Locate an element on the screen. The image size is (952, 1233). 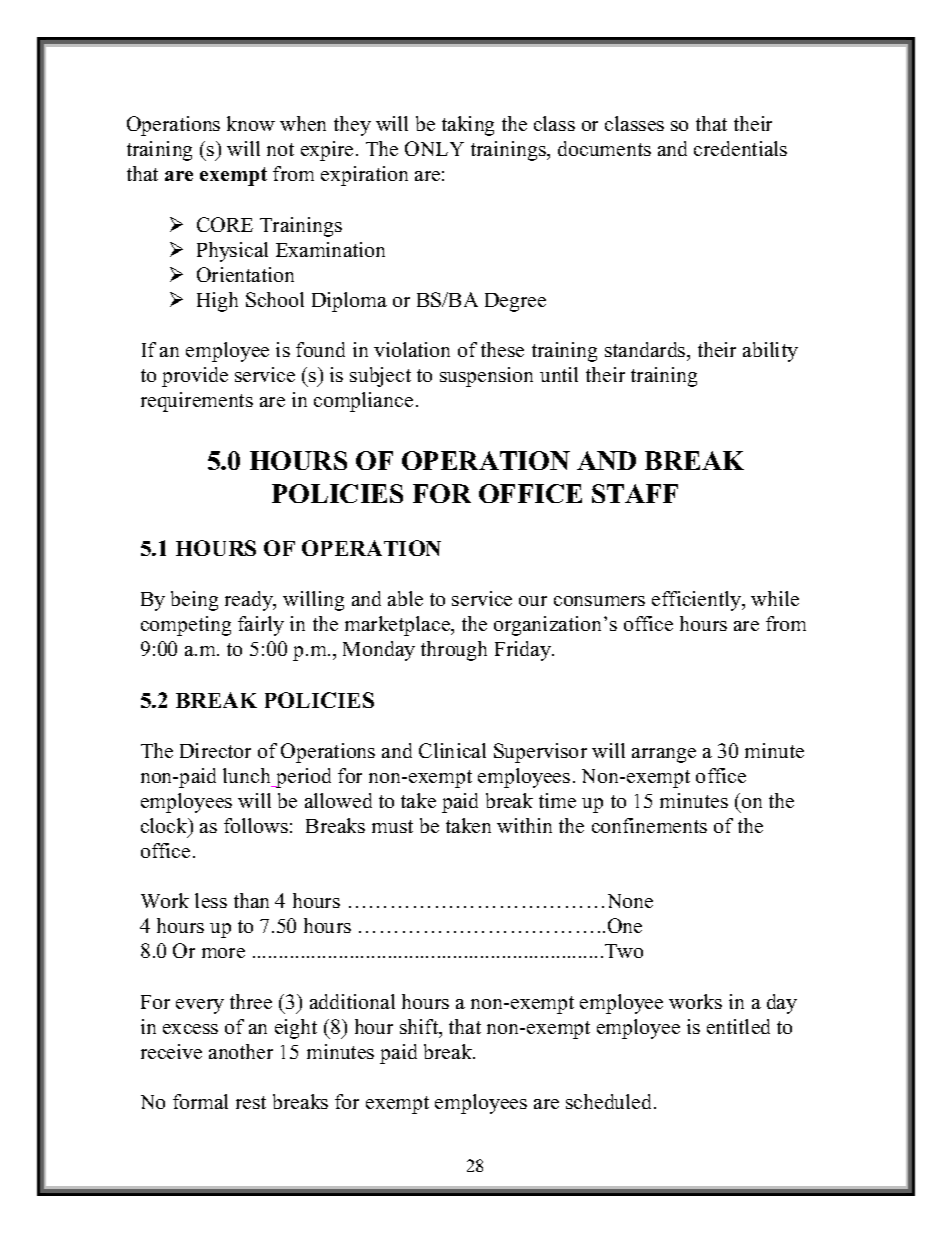
STAFF is located at coordinates (635, 493).
